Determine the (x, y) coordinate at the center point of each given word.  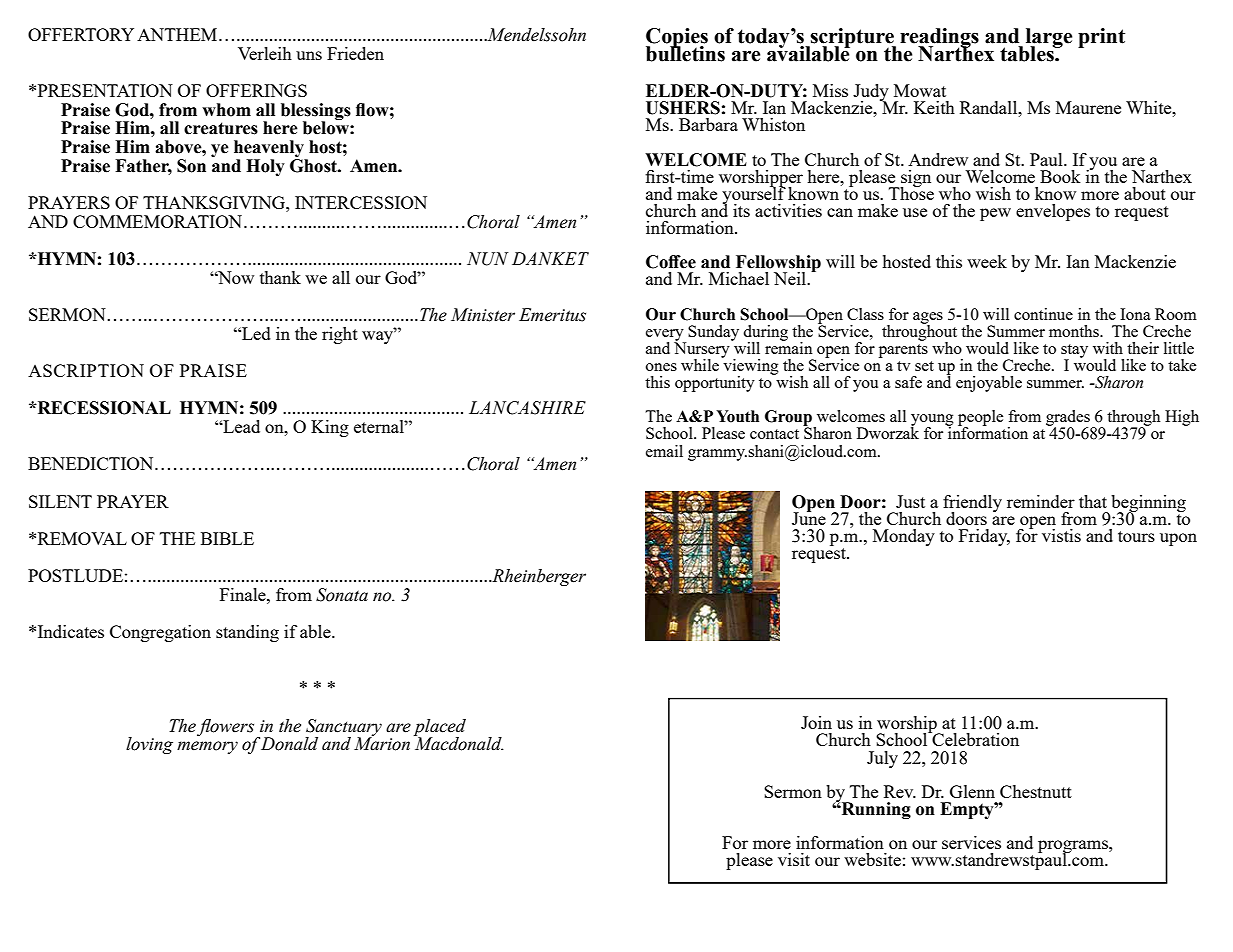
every (666, 336)
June (809, 517)
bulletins (685, 53)
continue (1043, 314)
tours (1136, 536)
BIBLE (227, 538)
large (1049, 39)
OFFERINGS (256, 90)
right (340, 335)
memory (207, 747)
